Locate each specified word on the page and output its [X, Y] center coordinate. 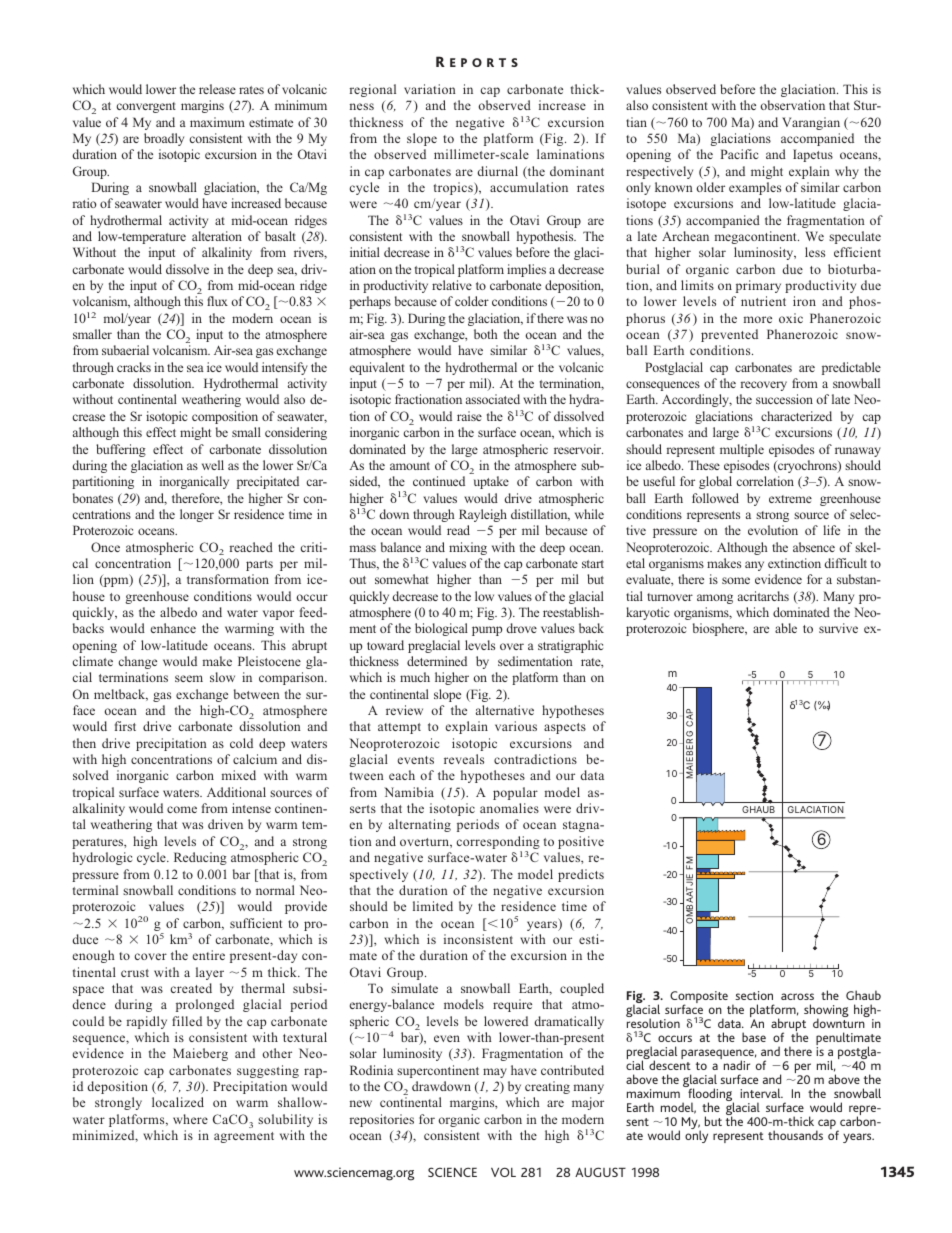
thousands [795, 1135]
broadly [164, 139]
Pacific [739, 154]
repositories [382, 1120]
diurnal [497, 171]
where [190, 1119]
